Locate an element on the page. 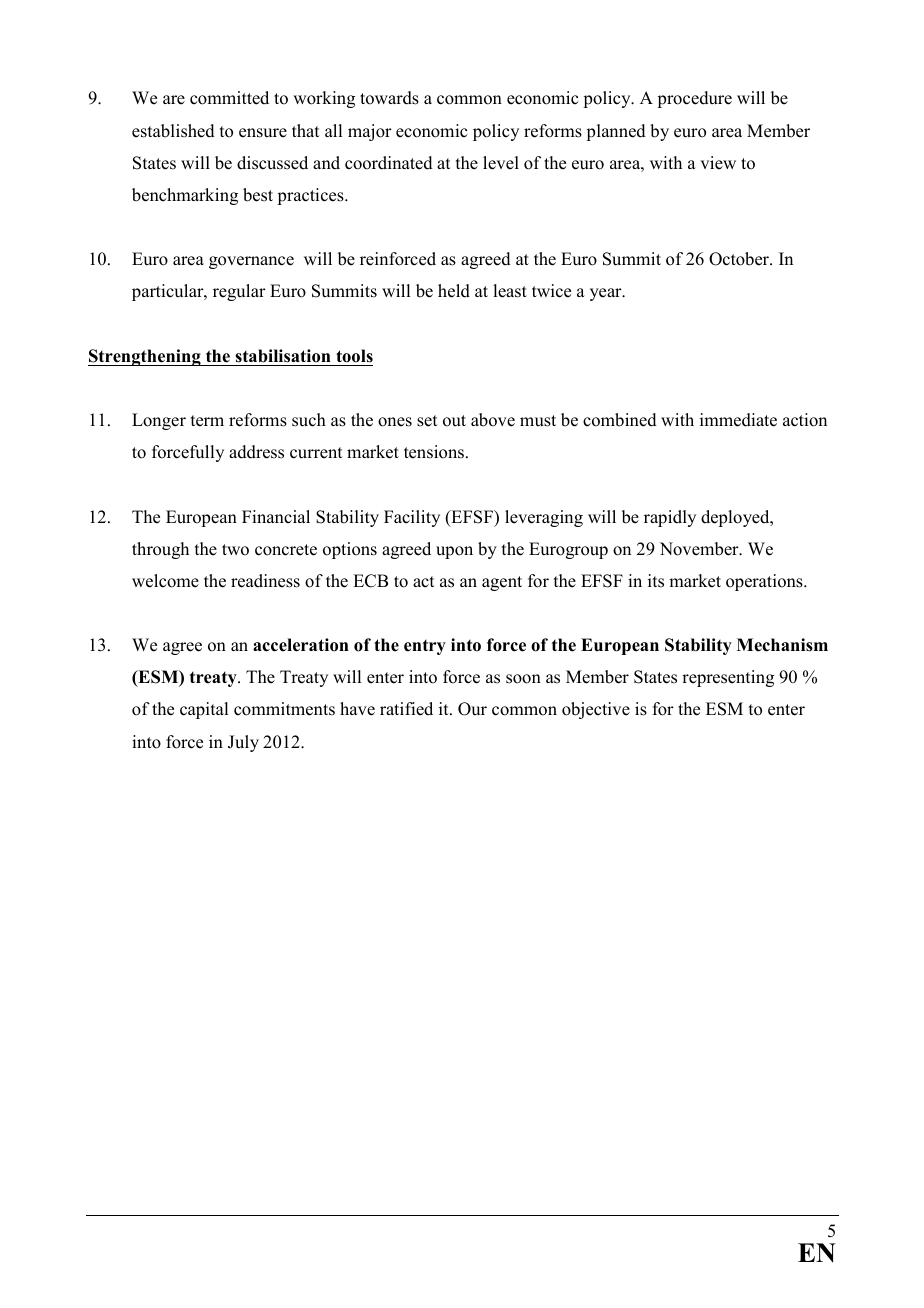 This document has height=1308, width=924. immediate is located at coordinates (738, 420).
